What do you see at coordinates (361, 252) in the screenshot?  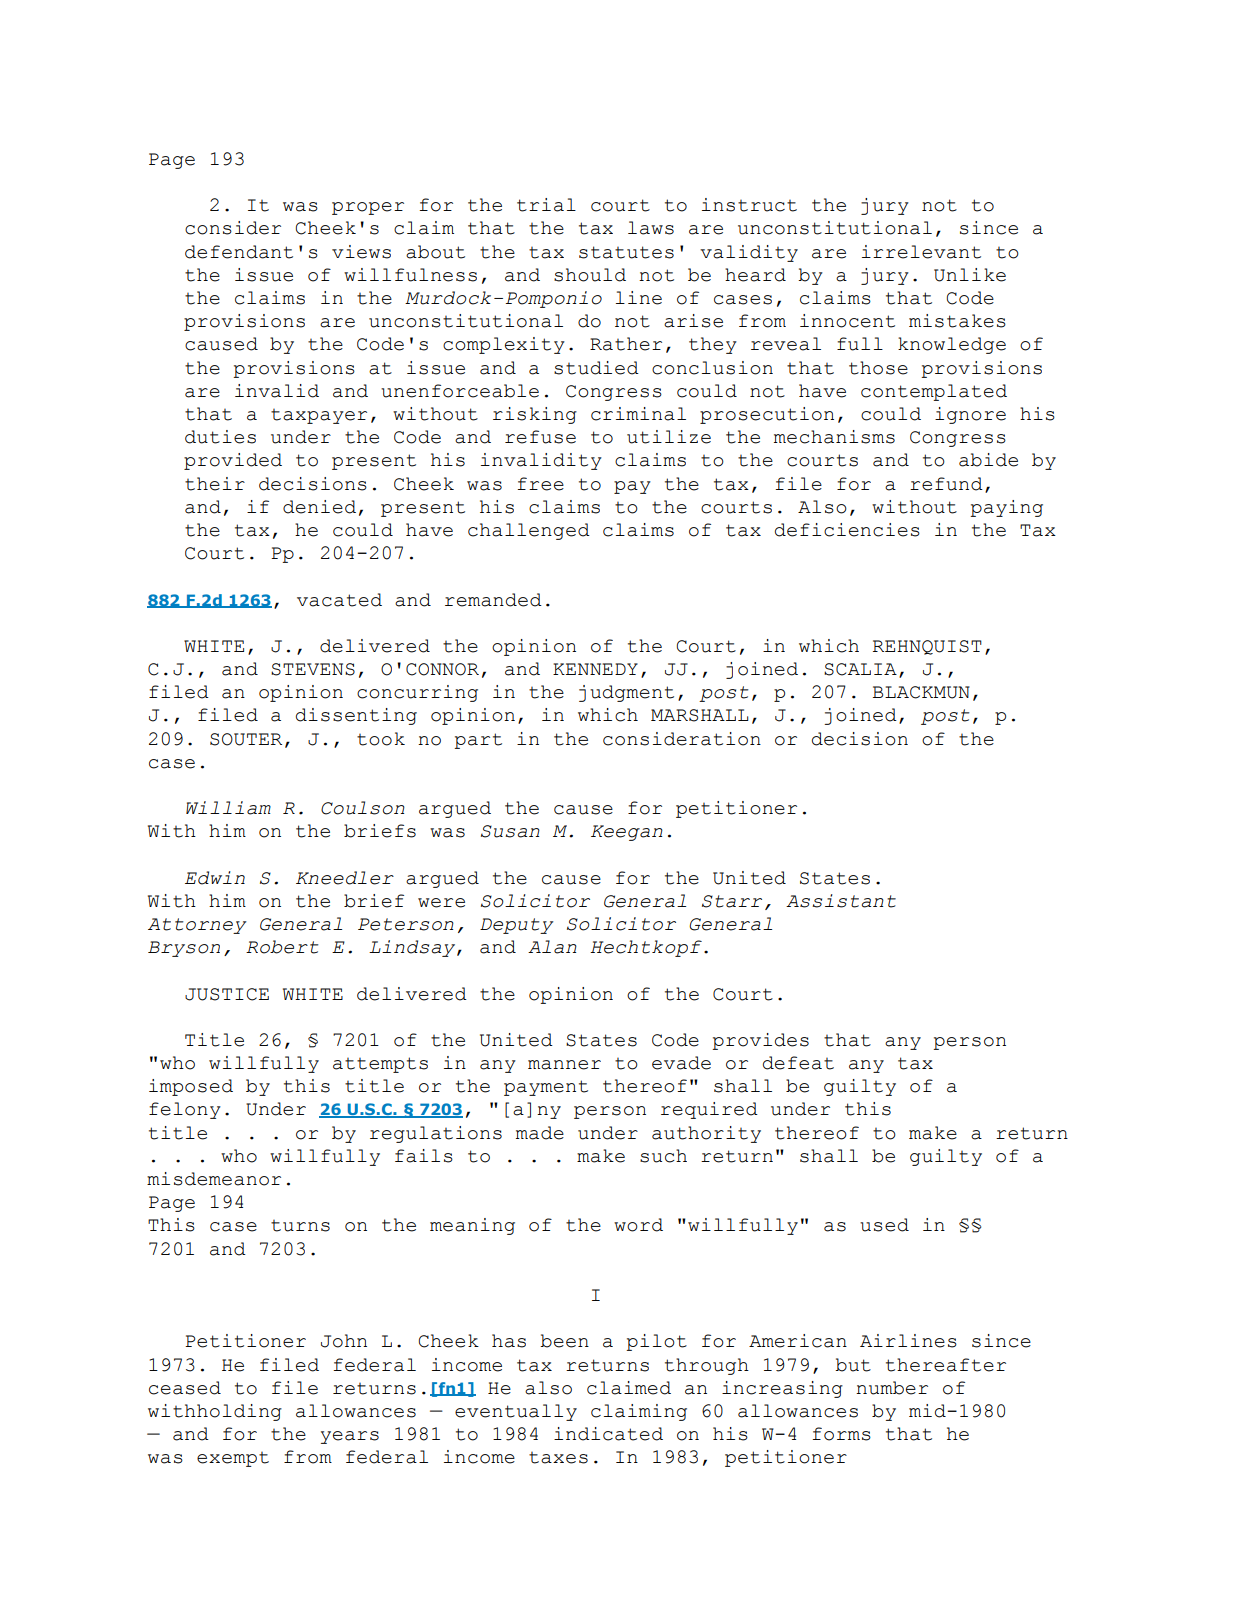 I see `views` at bounding box center [361, 252].
